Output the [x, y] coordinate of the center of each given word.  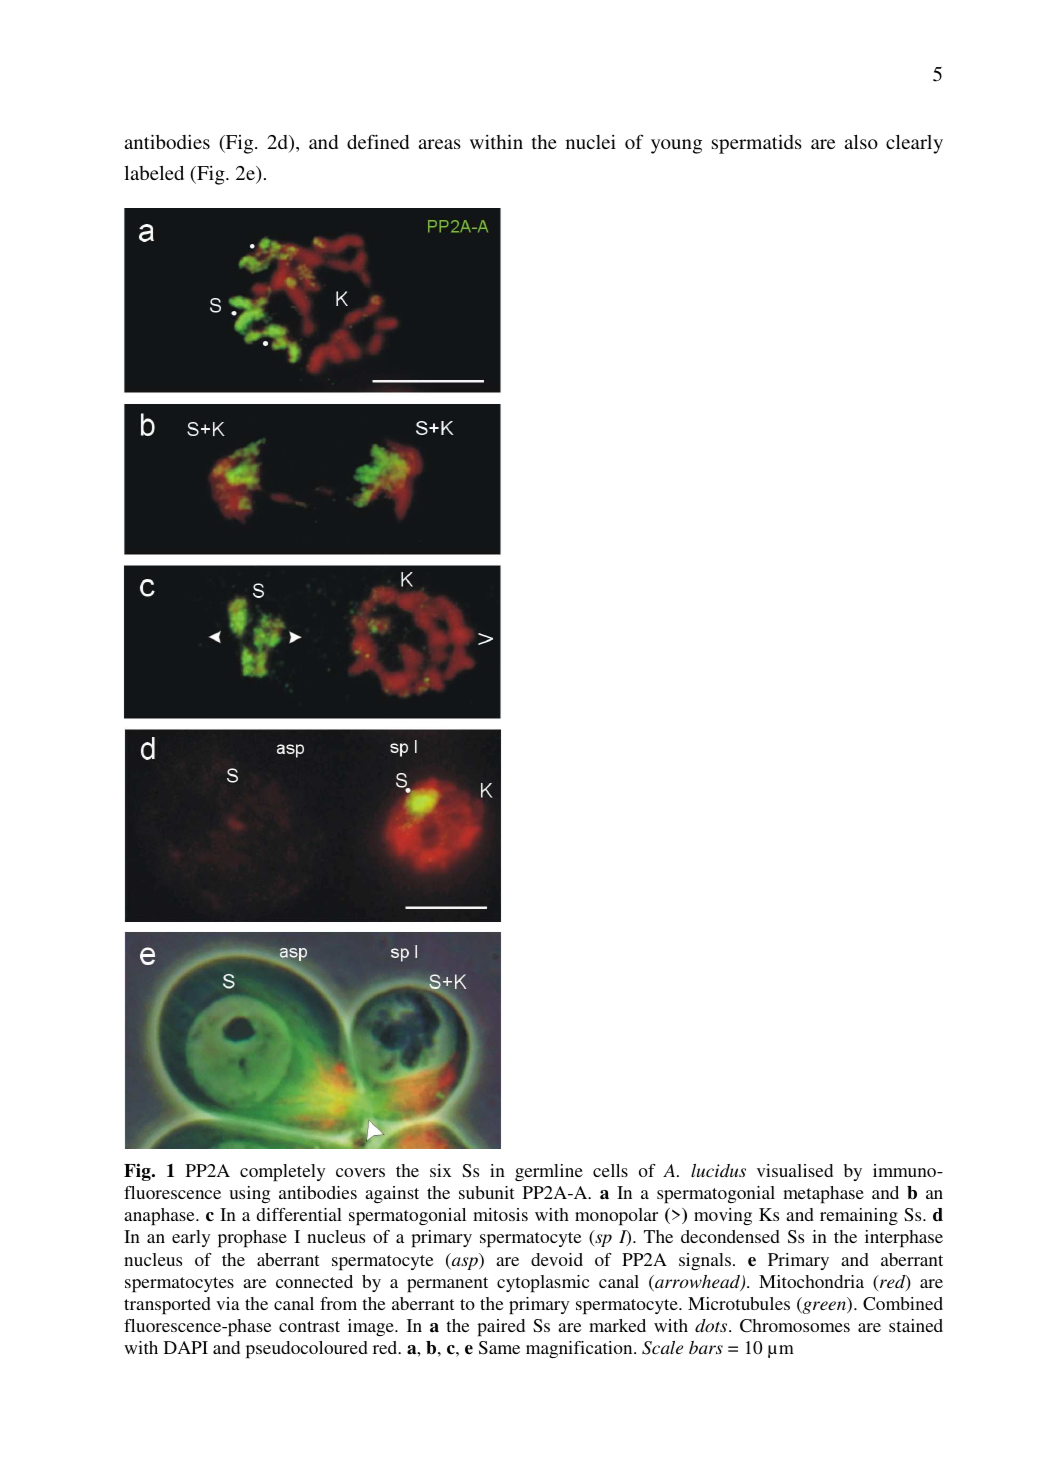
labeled [154, 172]
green [824, 1307]
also [861, 141]
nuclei [591, 141]
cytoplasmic [543, 1284]
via [228, 1303]
